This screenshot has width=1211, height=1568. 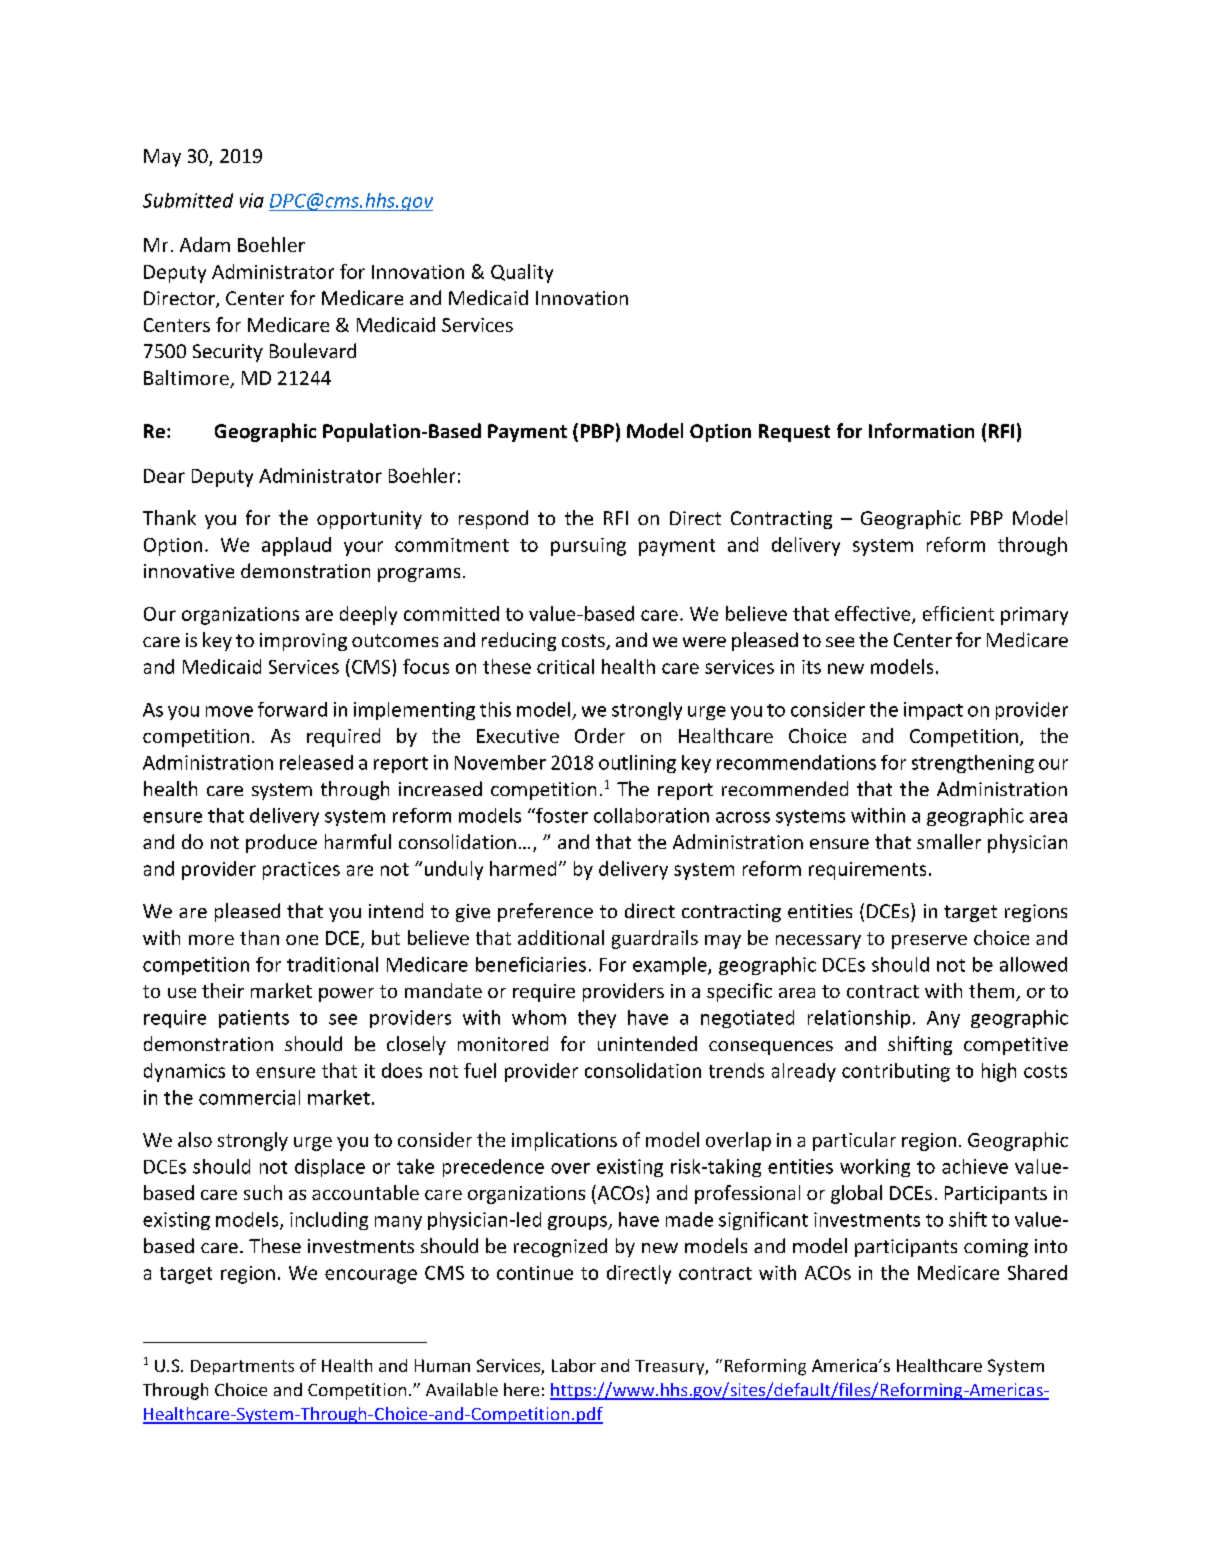 I want to click on them, so click(x=993, y=992).
